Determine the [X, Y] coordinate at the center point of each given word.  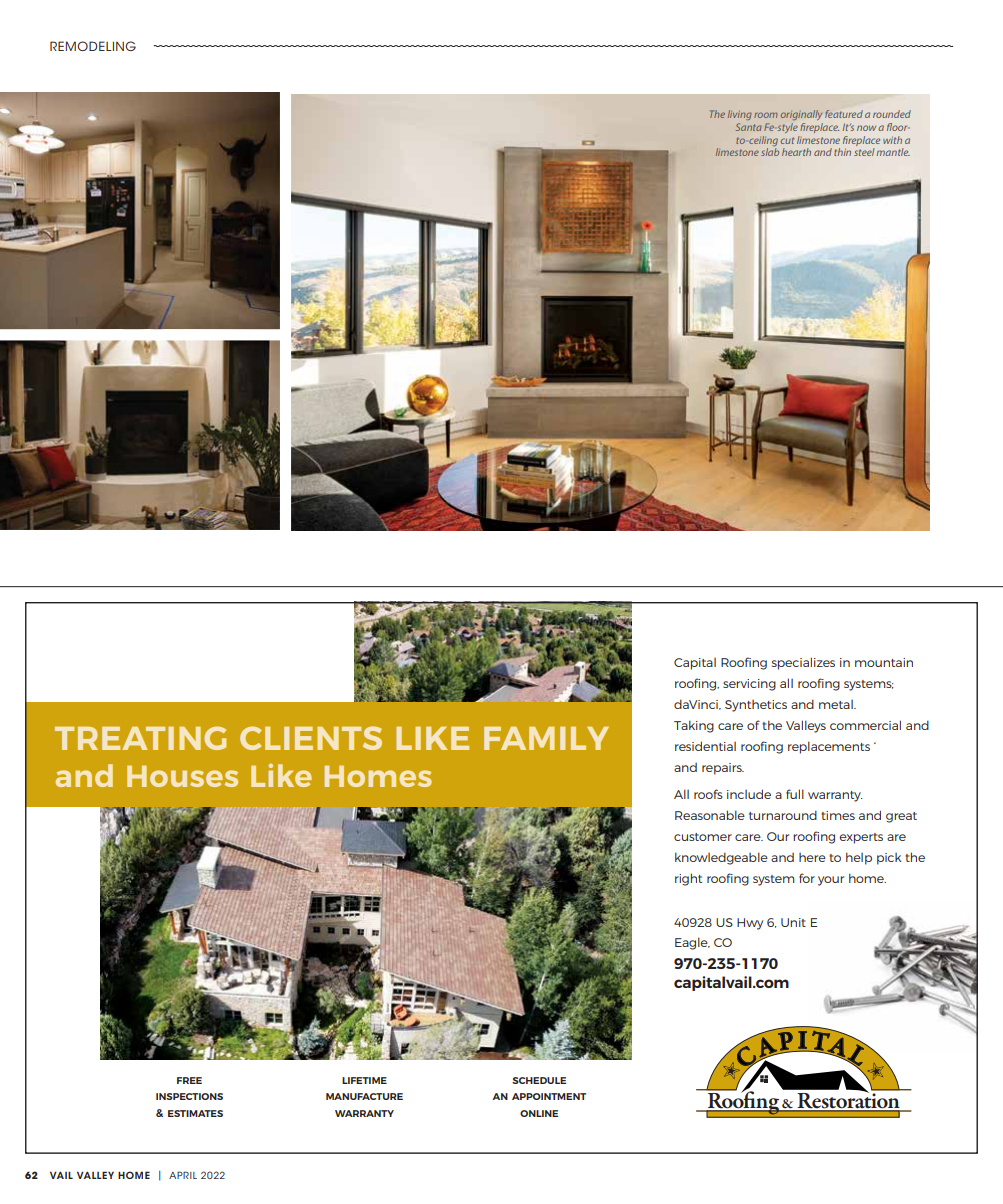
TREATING [140, 738]
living [740, 115]
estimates [195, 1113]
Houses [182, 776]
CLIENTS [311, 738]
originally [801, 115]
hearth [796, 152]
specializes [803, 663]
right [688, 879]
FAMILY [546, 738]
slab [770, 152]
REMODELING [93, 46]
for [807, 878]
